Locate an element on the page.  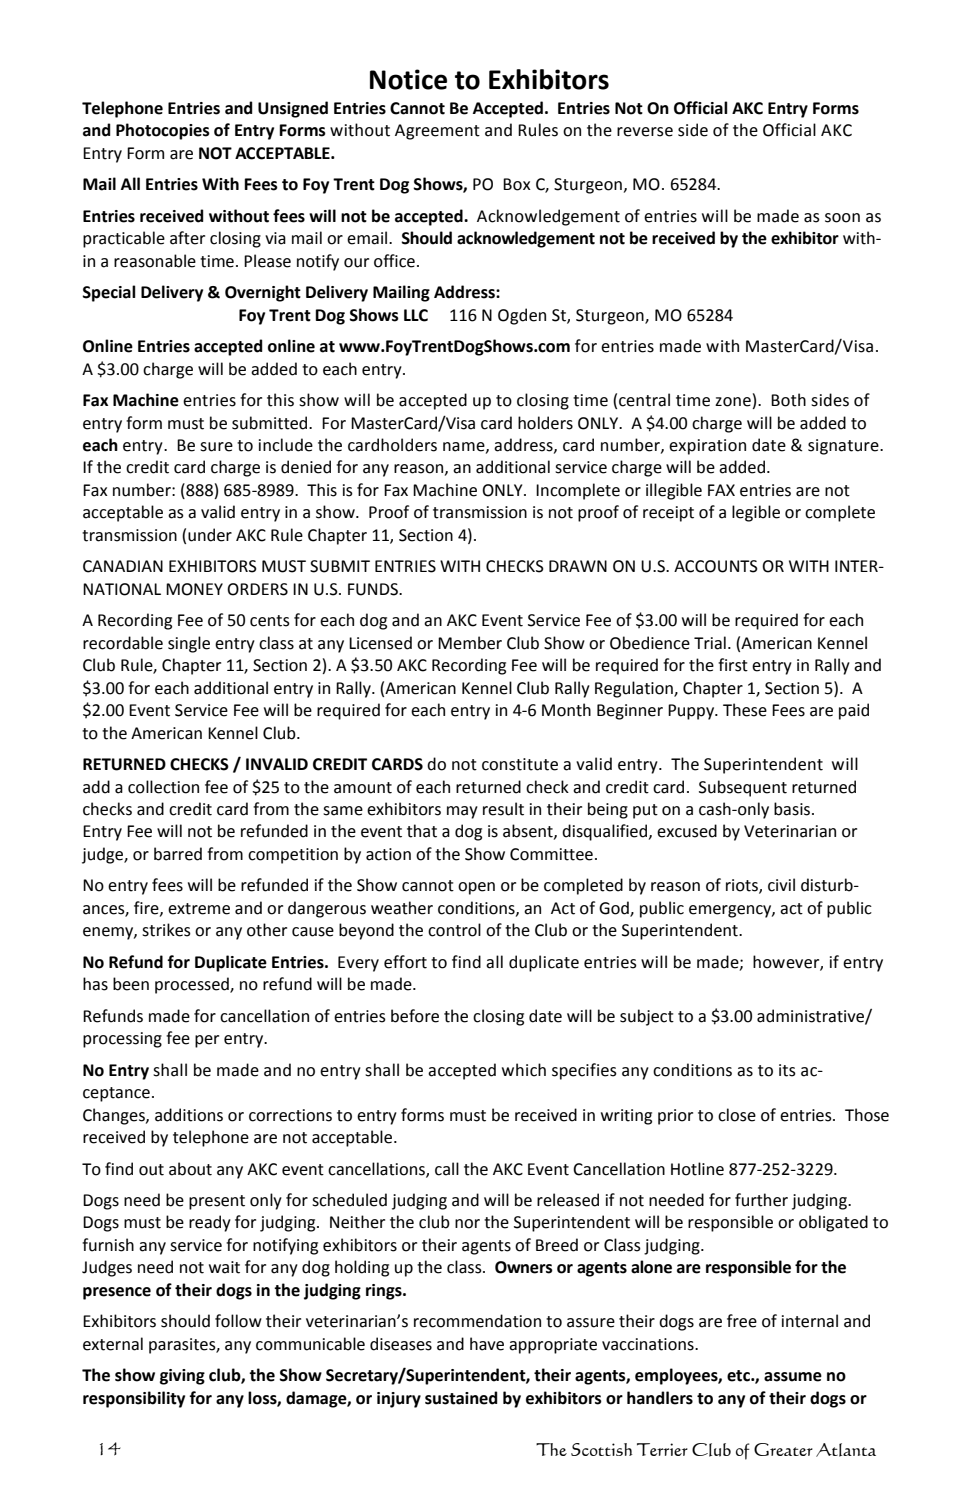
constitute is located at coordinates (520, 764).
